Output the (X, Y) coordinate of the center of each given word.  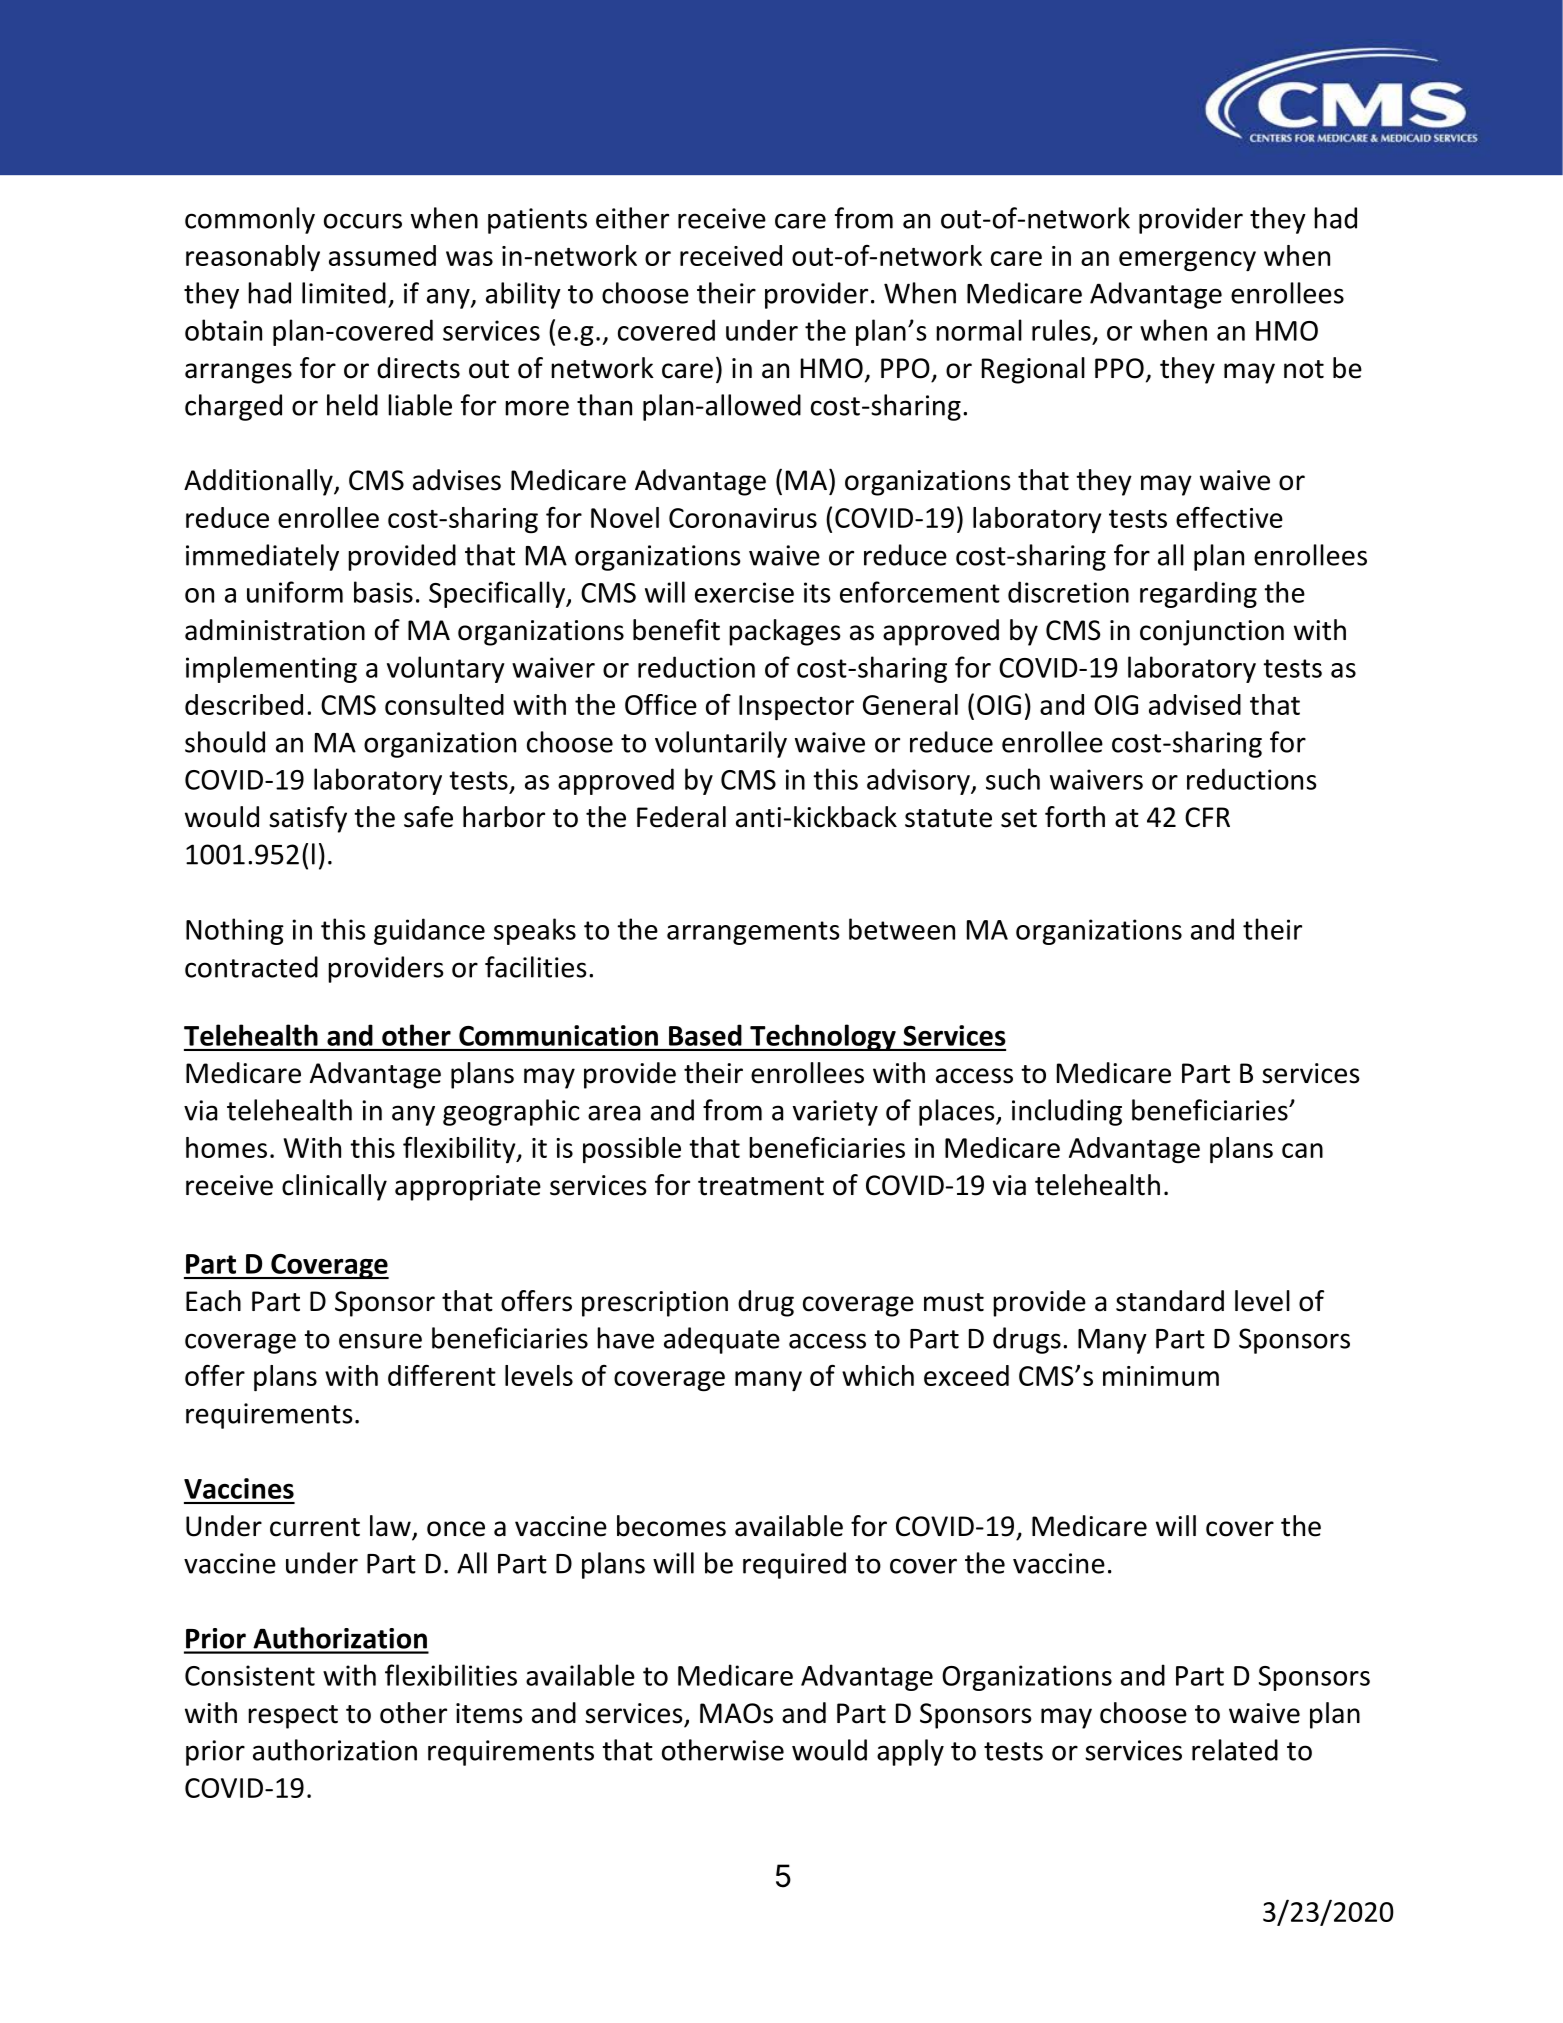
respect (293, 1717)
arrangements (753, 933)
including (1067, 1112)
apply (910, 1752)
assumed (382, 255)
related (1235, 1750)
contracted (251, 967)
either (632, 218)
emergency (1187, 261)
